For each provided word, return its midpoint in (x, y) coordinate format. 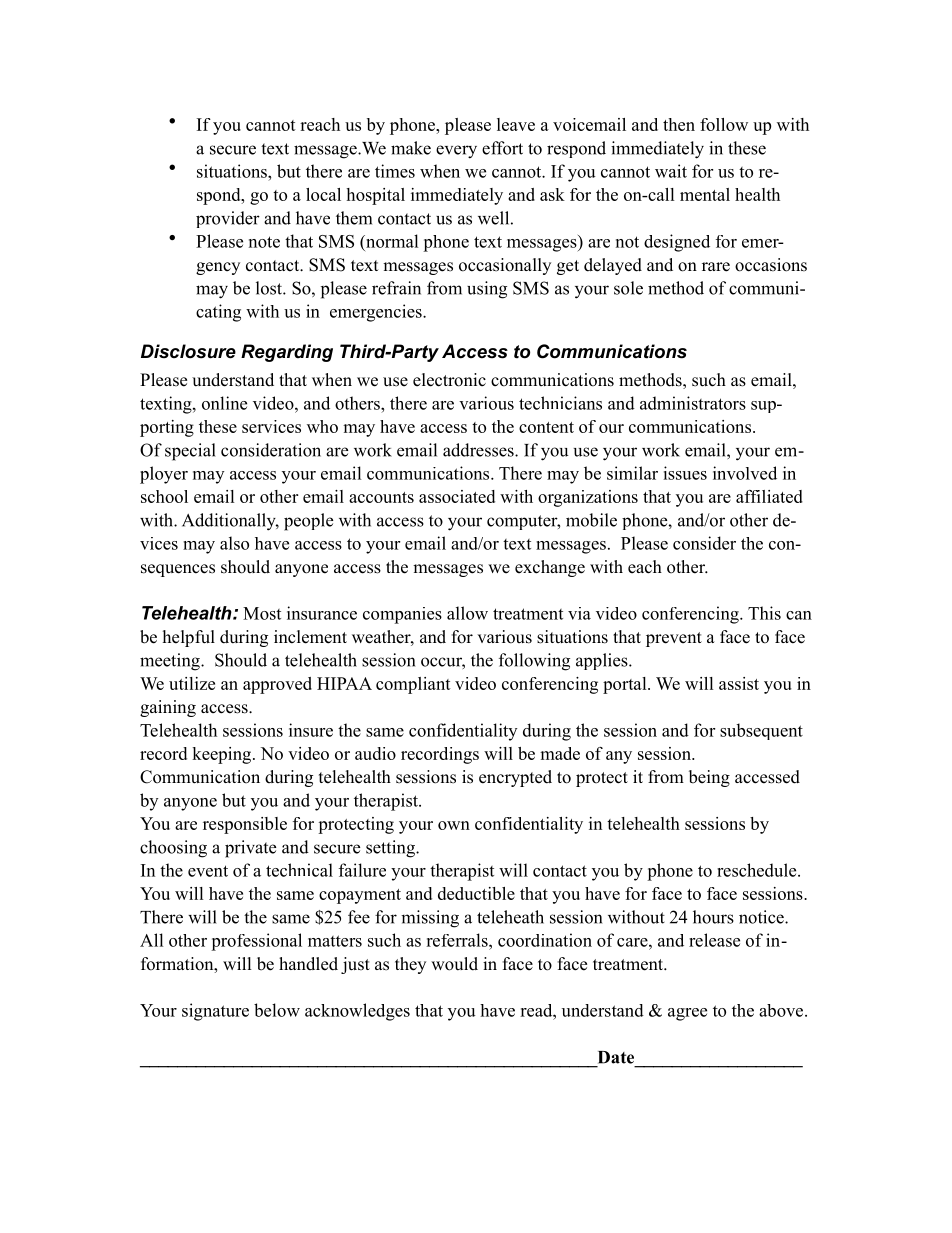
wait (671, 171)
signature (215, 1012)
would (454, 964)
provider (228, 219)
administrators (693, 403)
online (224, 403)
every (456, 152)
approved (277, 685)
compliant (413, 685)
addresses (479, 450)
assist (739, 683)
